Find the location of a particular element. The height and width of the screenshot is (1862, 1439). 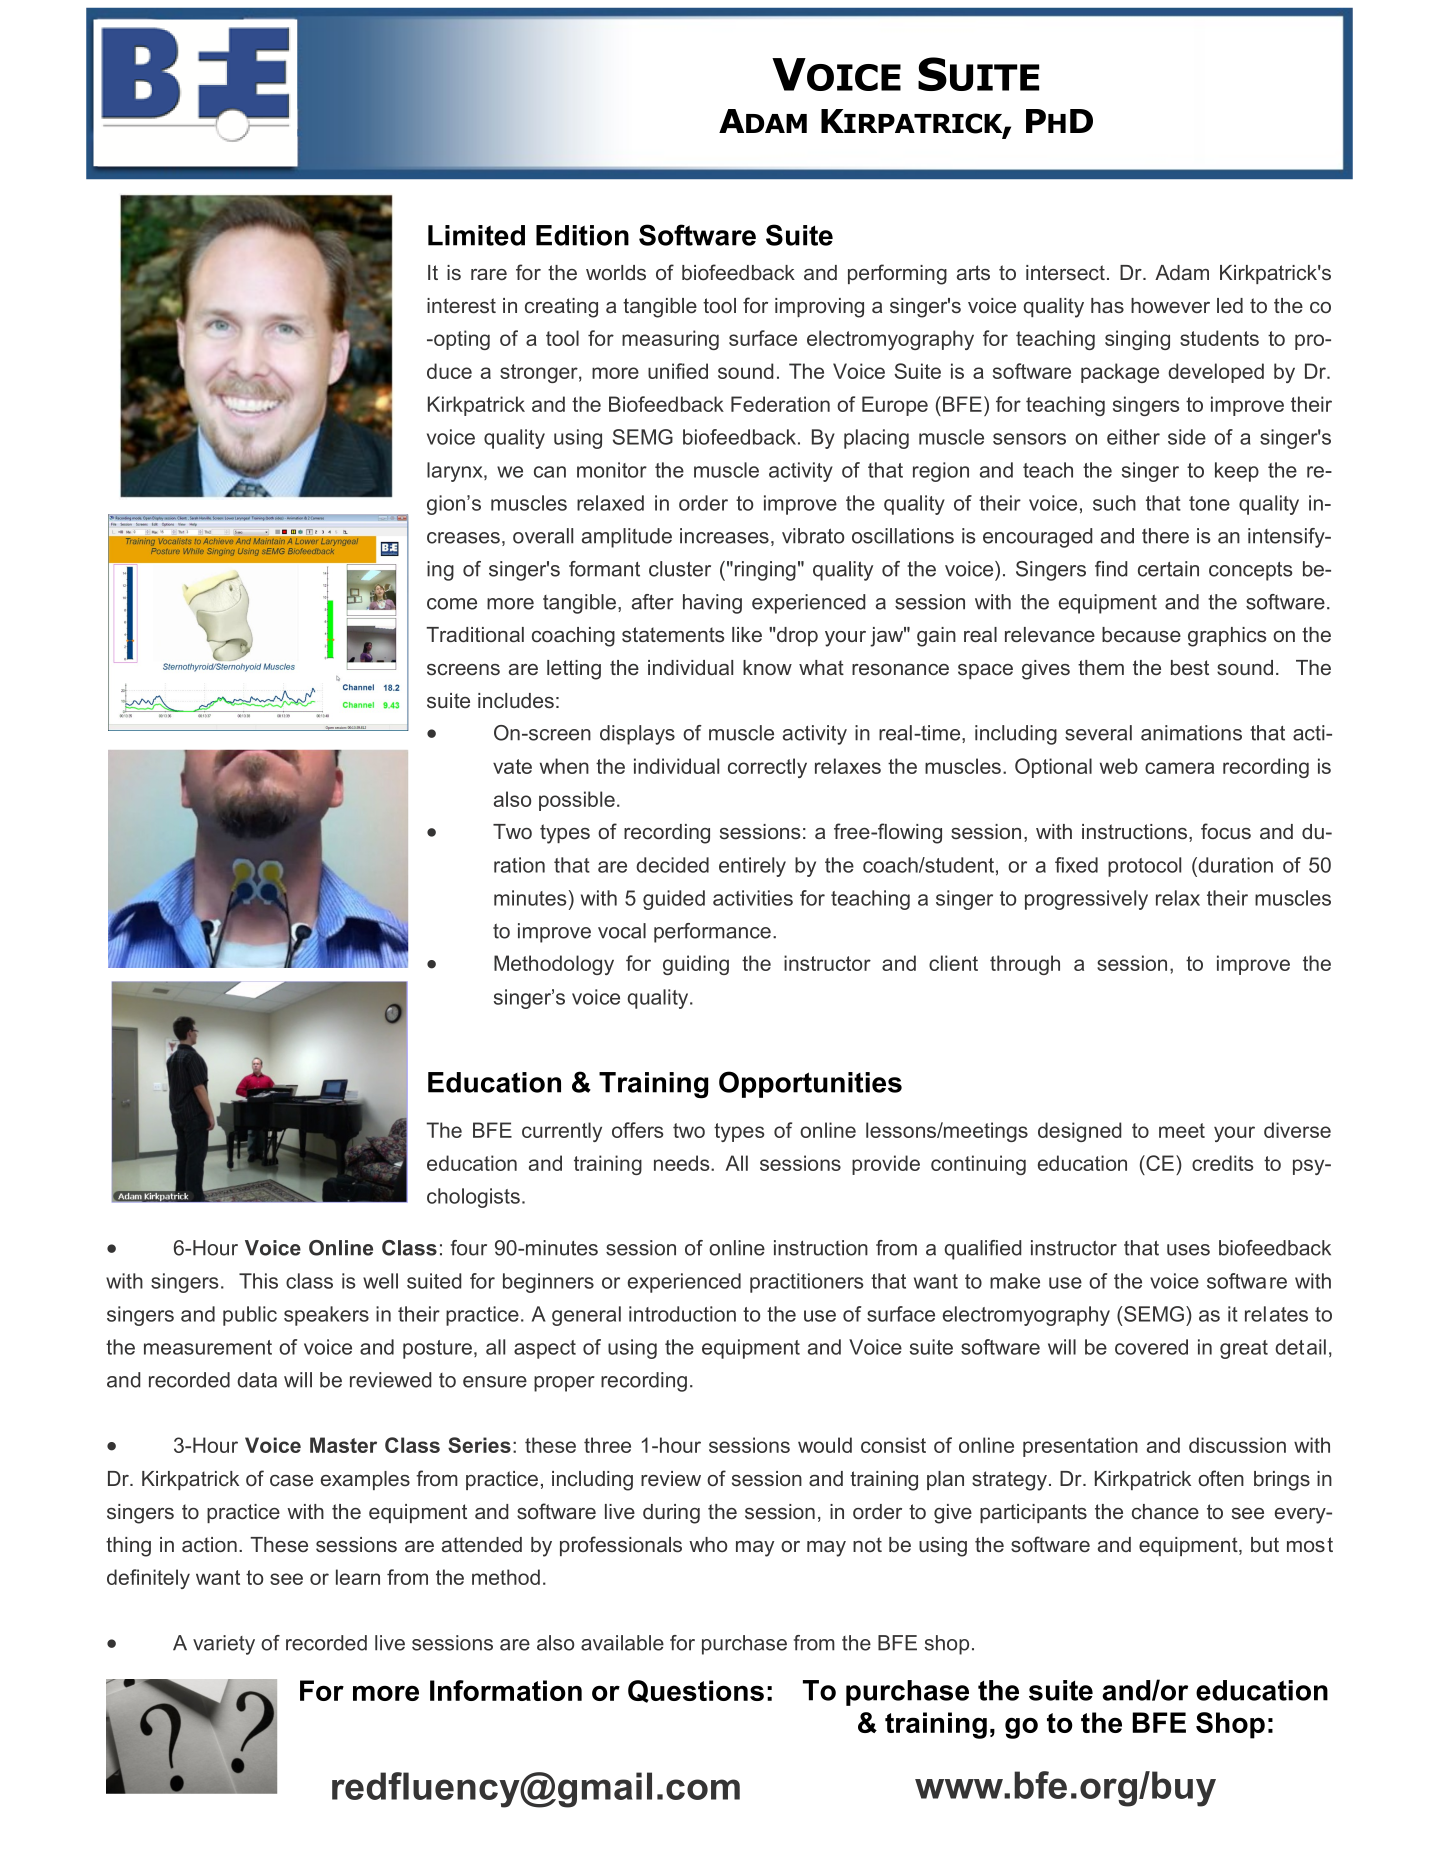

improving is located at coordinates (819, 308).
